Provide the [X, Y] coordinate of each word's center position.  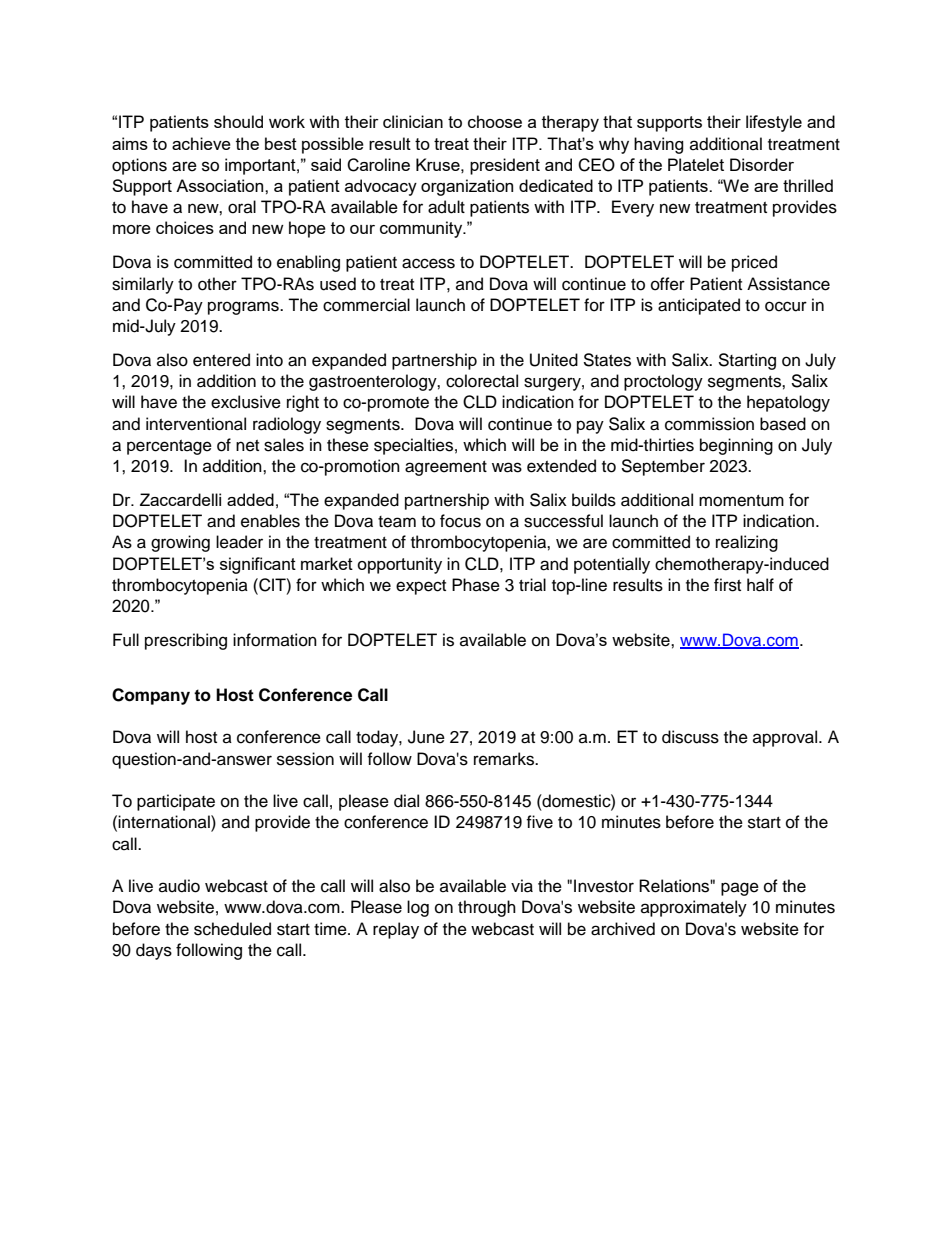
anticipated [699, 306]
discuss [690, 737]
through [487, 908]
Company [151, 696]
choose [495, 121]
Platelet [696, 164]
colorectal [482, 381]
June [426, 737]
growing [180, 543]
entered [221, 360]
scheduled [232, 929]
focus [460, 521]
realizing [747, 543]
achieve [201, 143]
